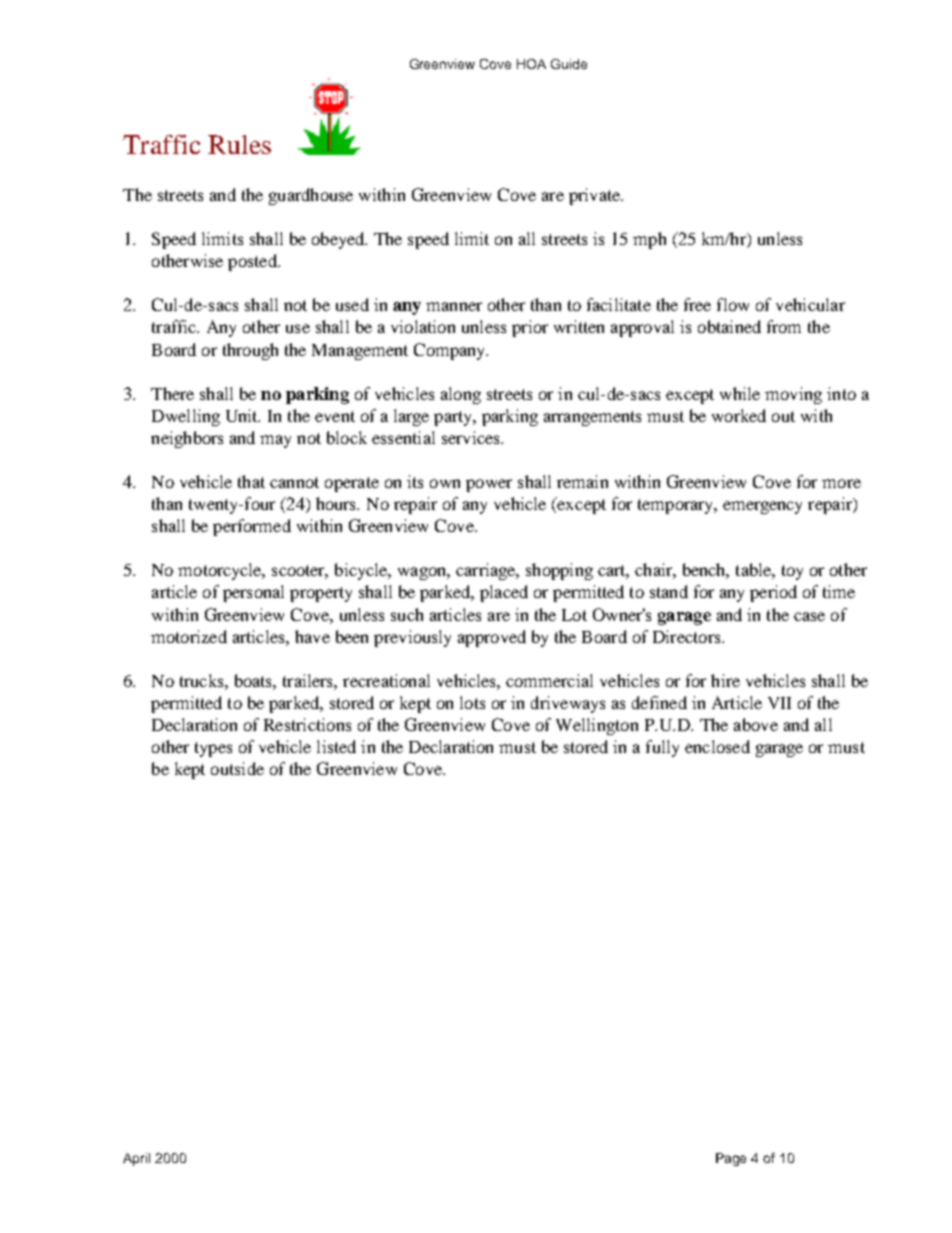  What do you see at coordinates (237, 768) in the screenshot?
I see `outside` at bounding box center [237, 768].
